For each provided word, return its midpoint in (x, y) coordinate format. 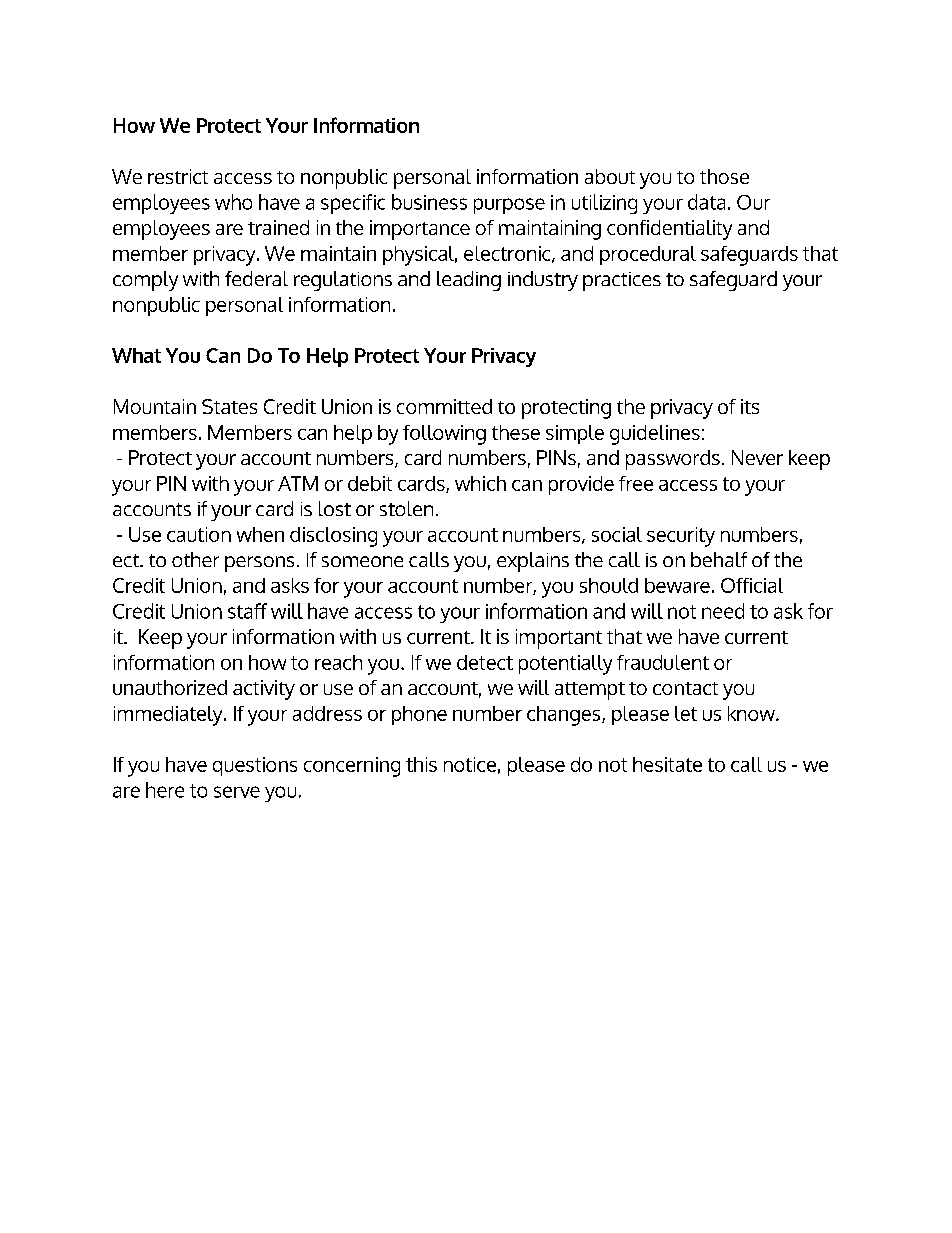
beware (677, 585)
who (233, 202)
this (421, 764)
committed (444, 406)
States (229, 406)
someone (362, 561)
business (429, 202)
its (750, 406)
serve (237, 792)
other (195, 559)
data (706, 202)
